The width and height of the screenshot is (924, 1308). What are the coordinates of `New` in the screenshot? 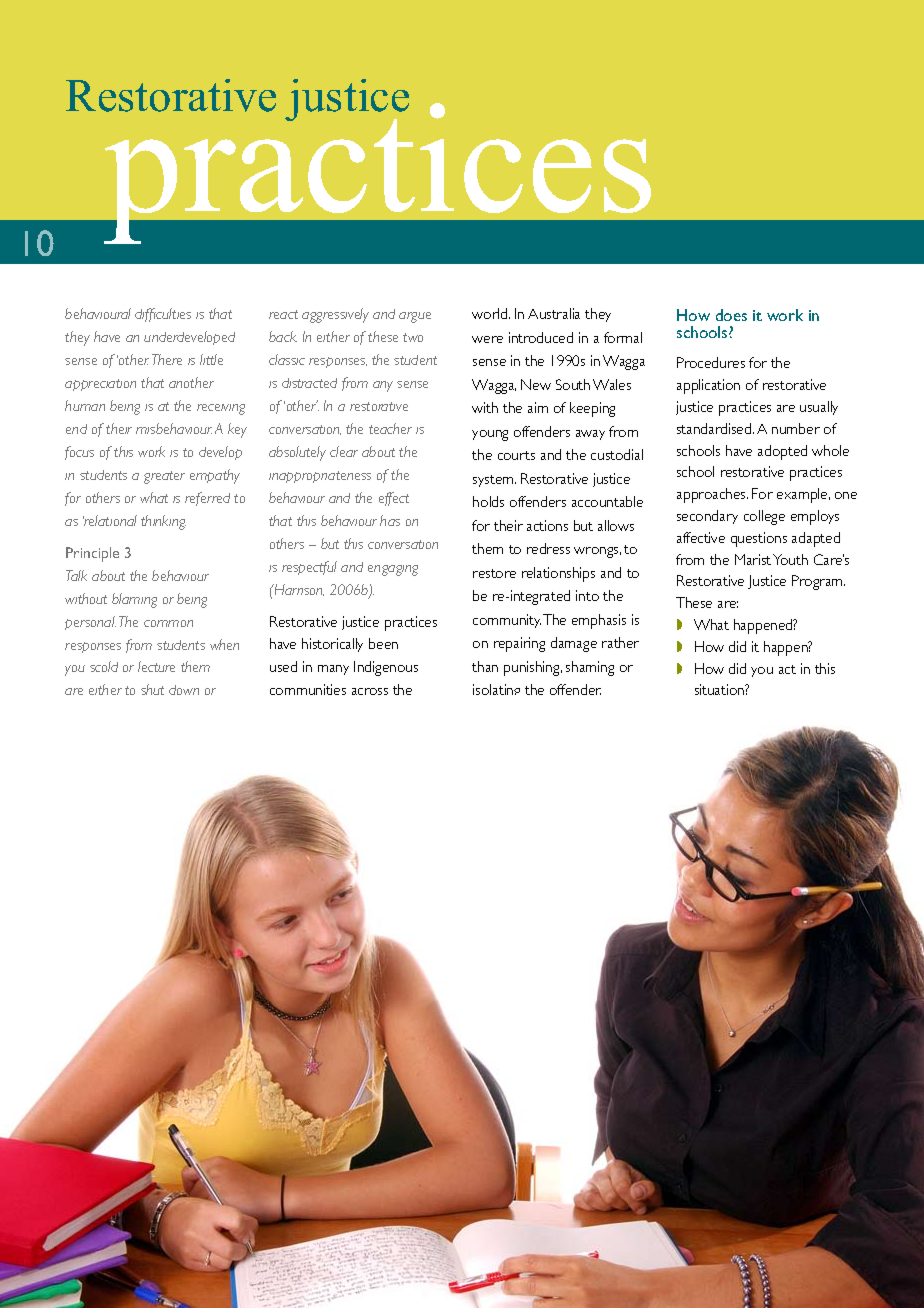 It's located at (536, 384).
